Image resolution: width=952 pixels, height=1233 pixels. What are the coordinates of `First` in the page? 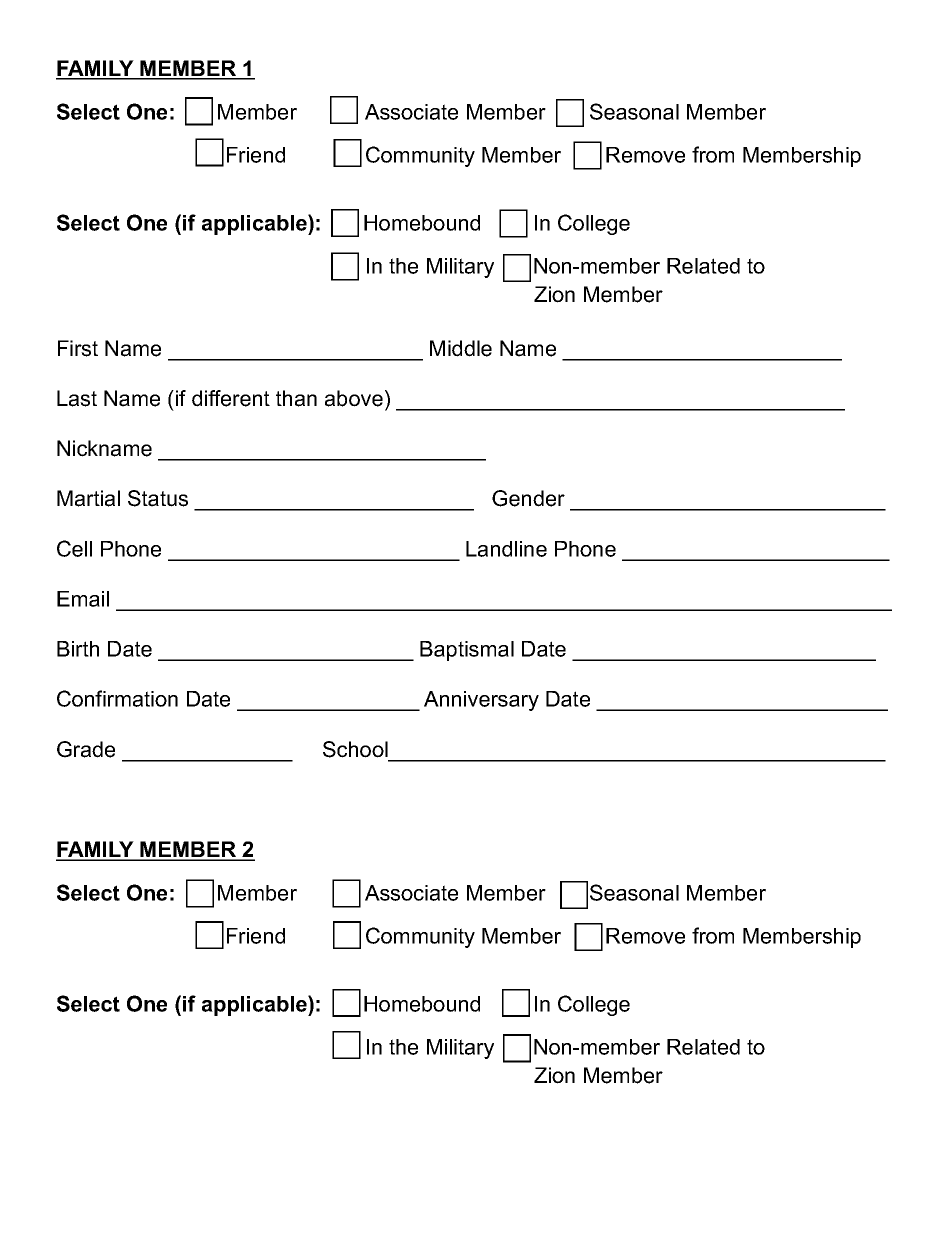 It's located at (78, 348).
